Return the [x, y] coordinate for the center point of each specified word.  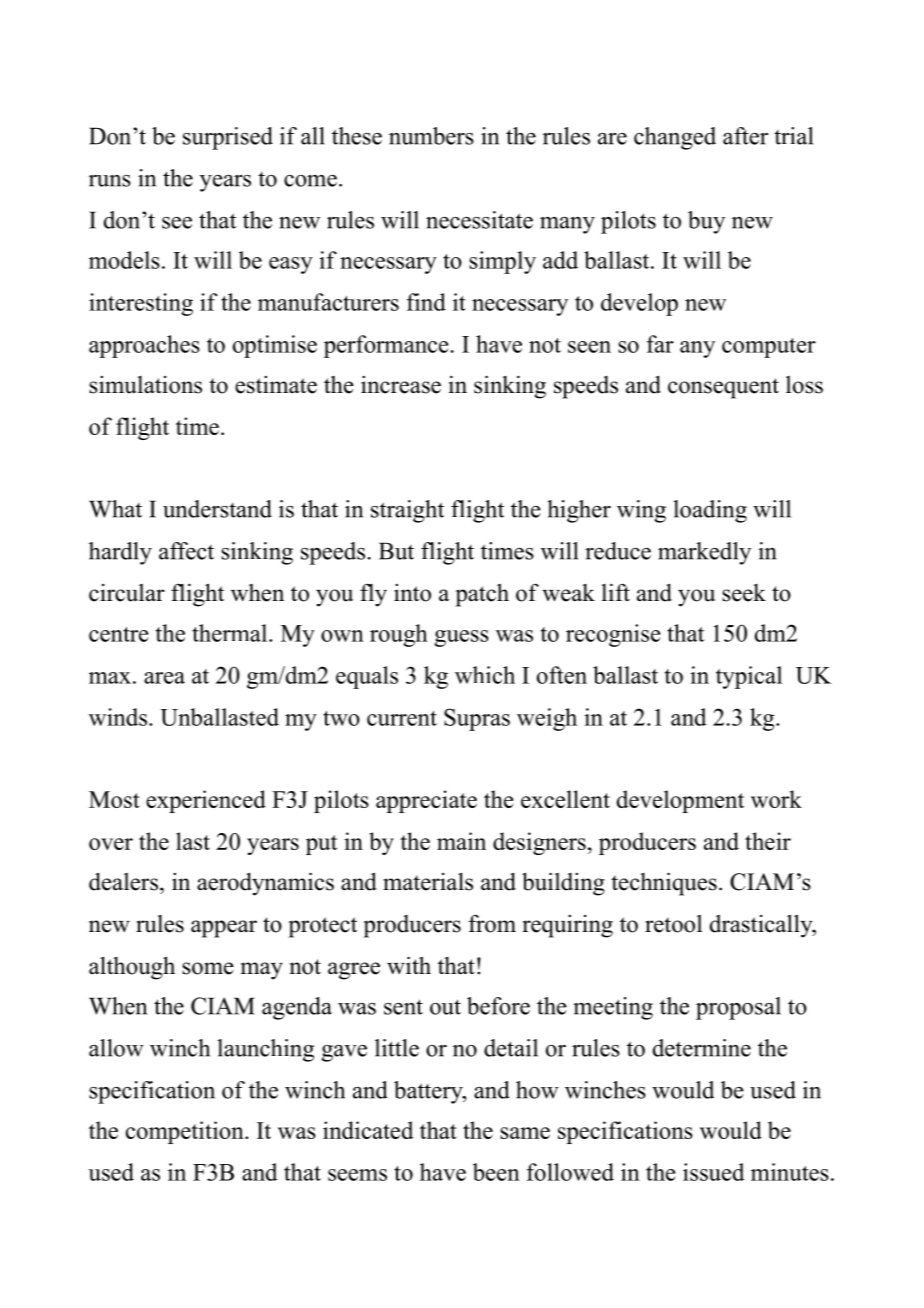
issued [714, 1172]
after [745, 136]
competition [186, 1132]
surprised [228, 138]
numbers [431, 136]
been [496, 1172]
